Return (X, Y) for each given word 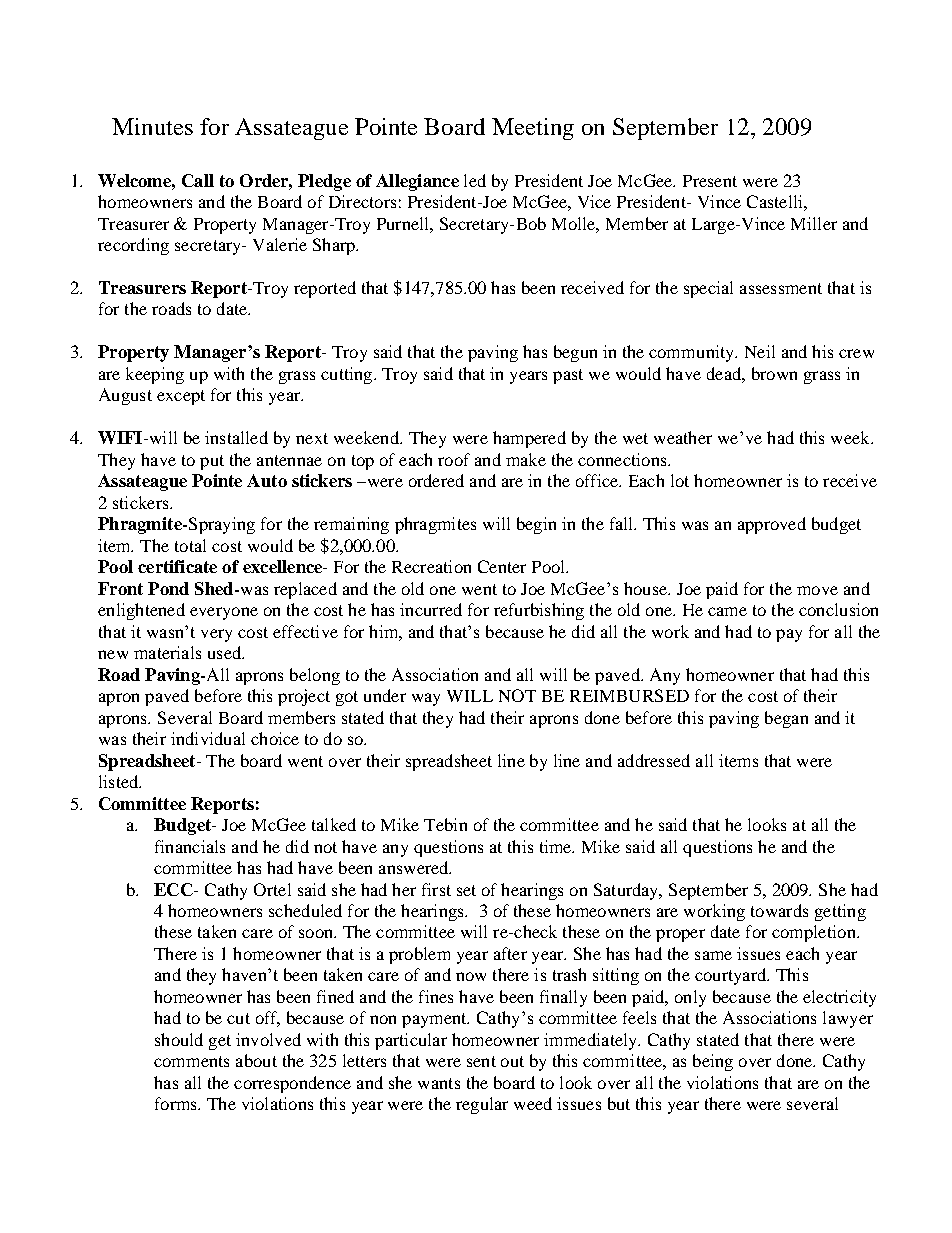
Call (198, 180)
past (568, 376)
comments (191, 1061)
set (466, 890)
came (727, 611)
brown (774, 373)
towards (779, 910)
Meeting (533, 129)
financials (190, 846)
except (181, 397)
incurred (431, 609)
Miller (814, 223)
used (225, 652)
